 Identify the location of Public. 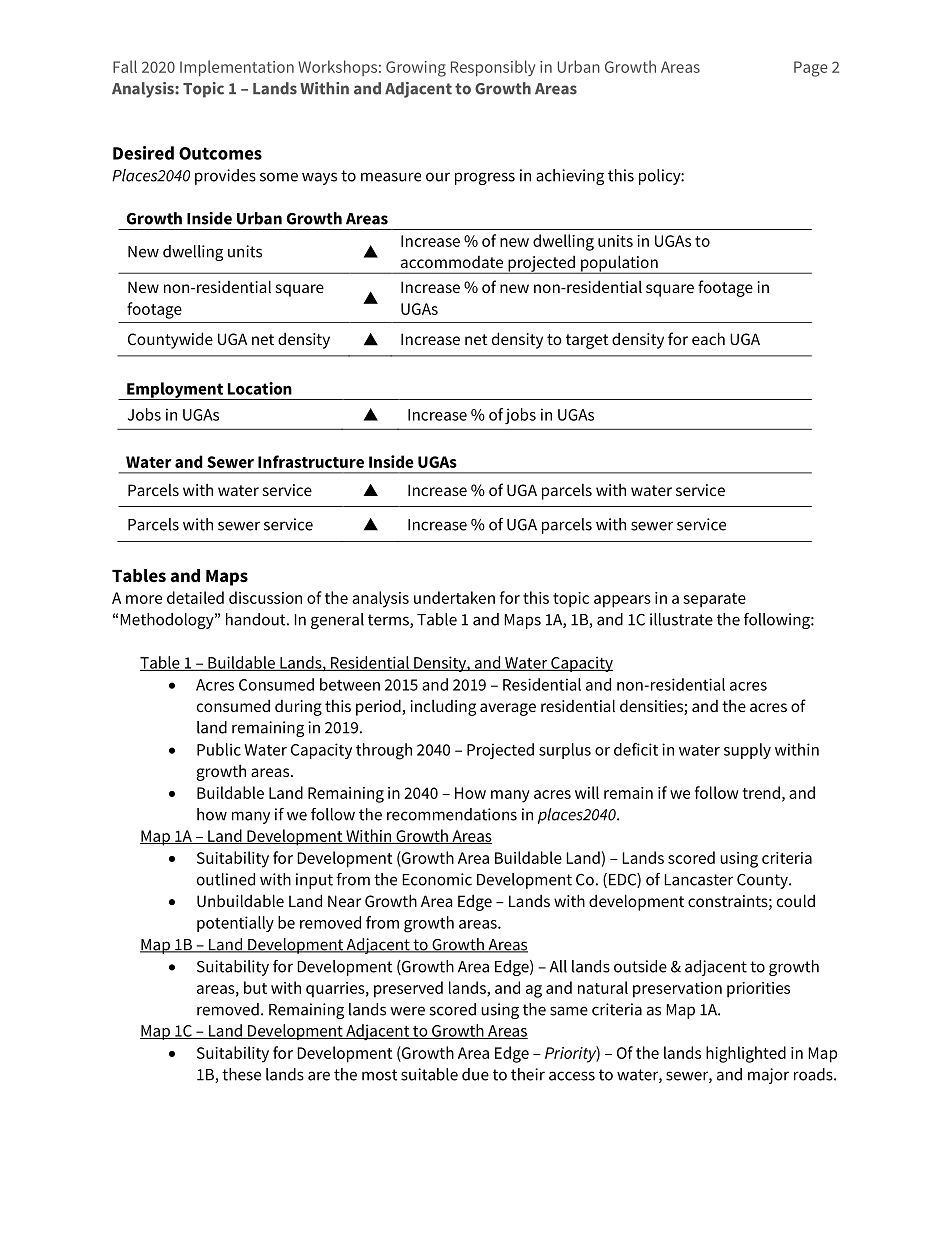
(219, 749).
